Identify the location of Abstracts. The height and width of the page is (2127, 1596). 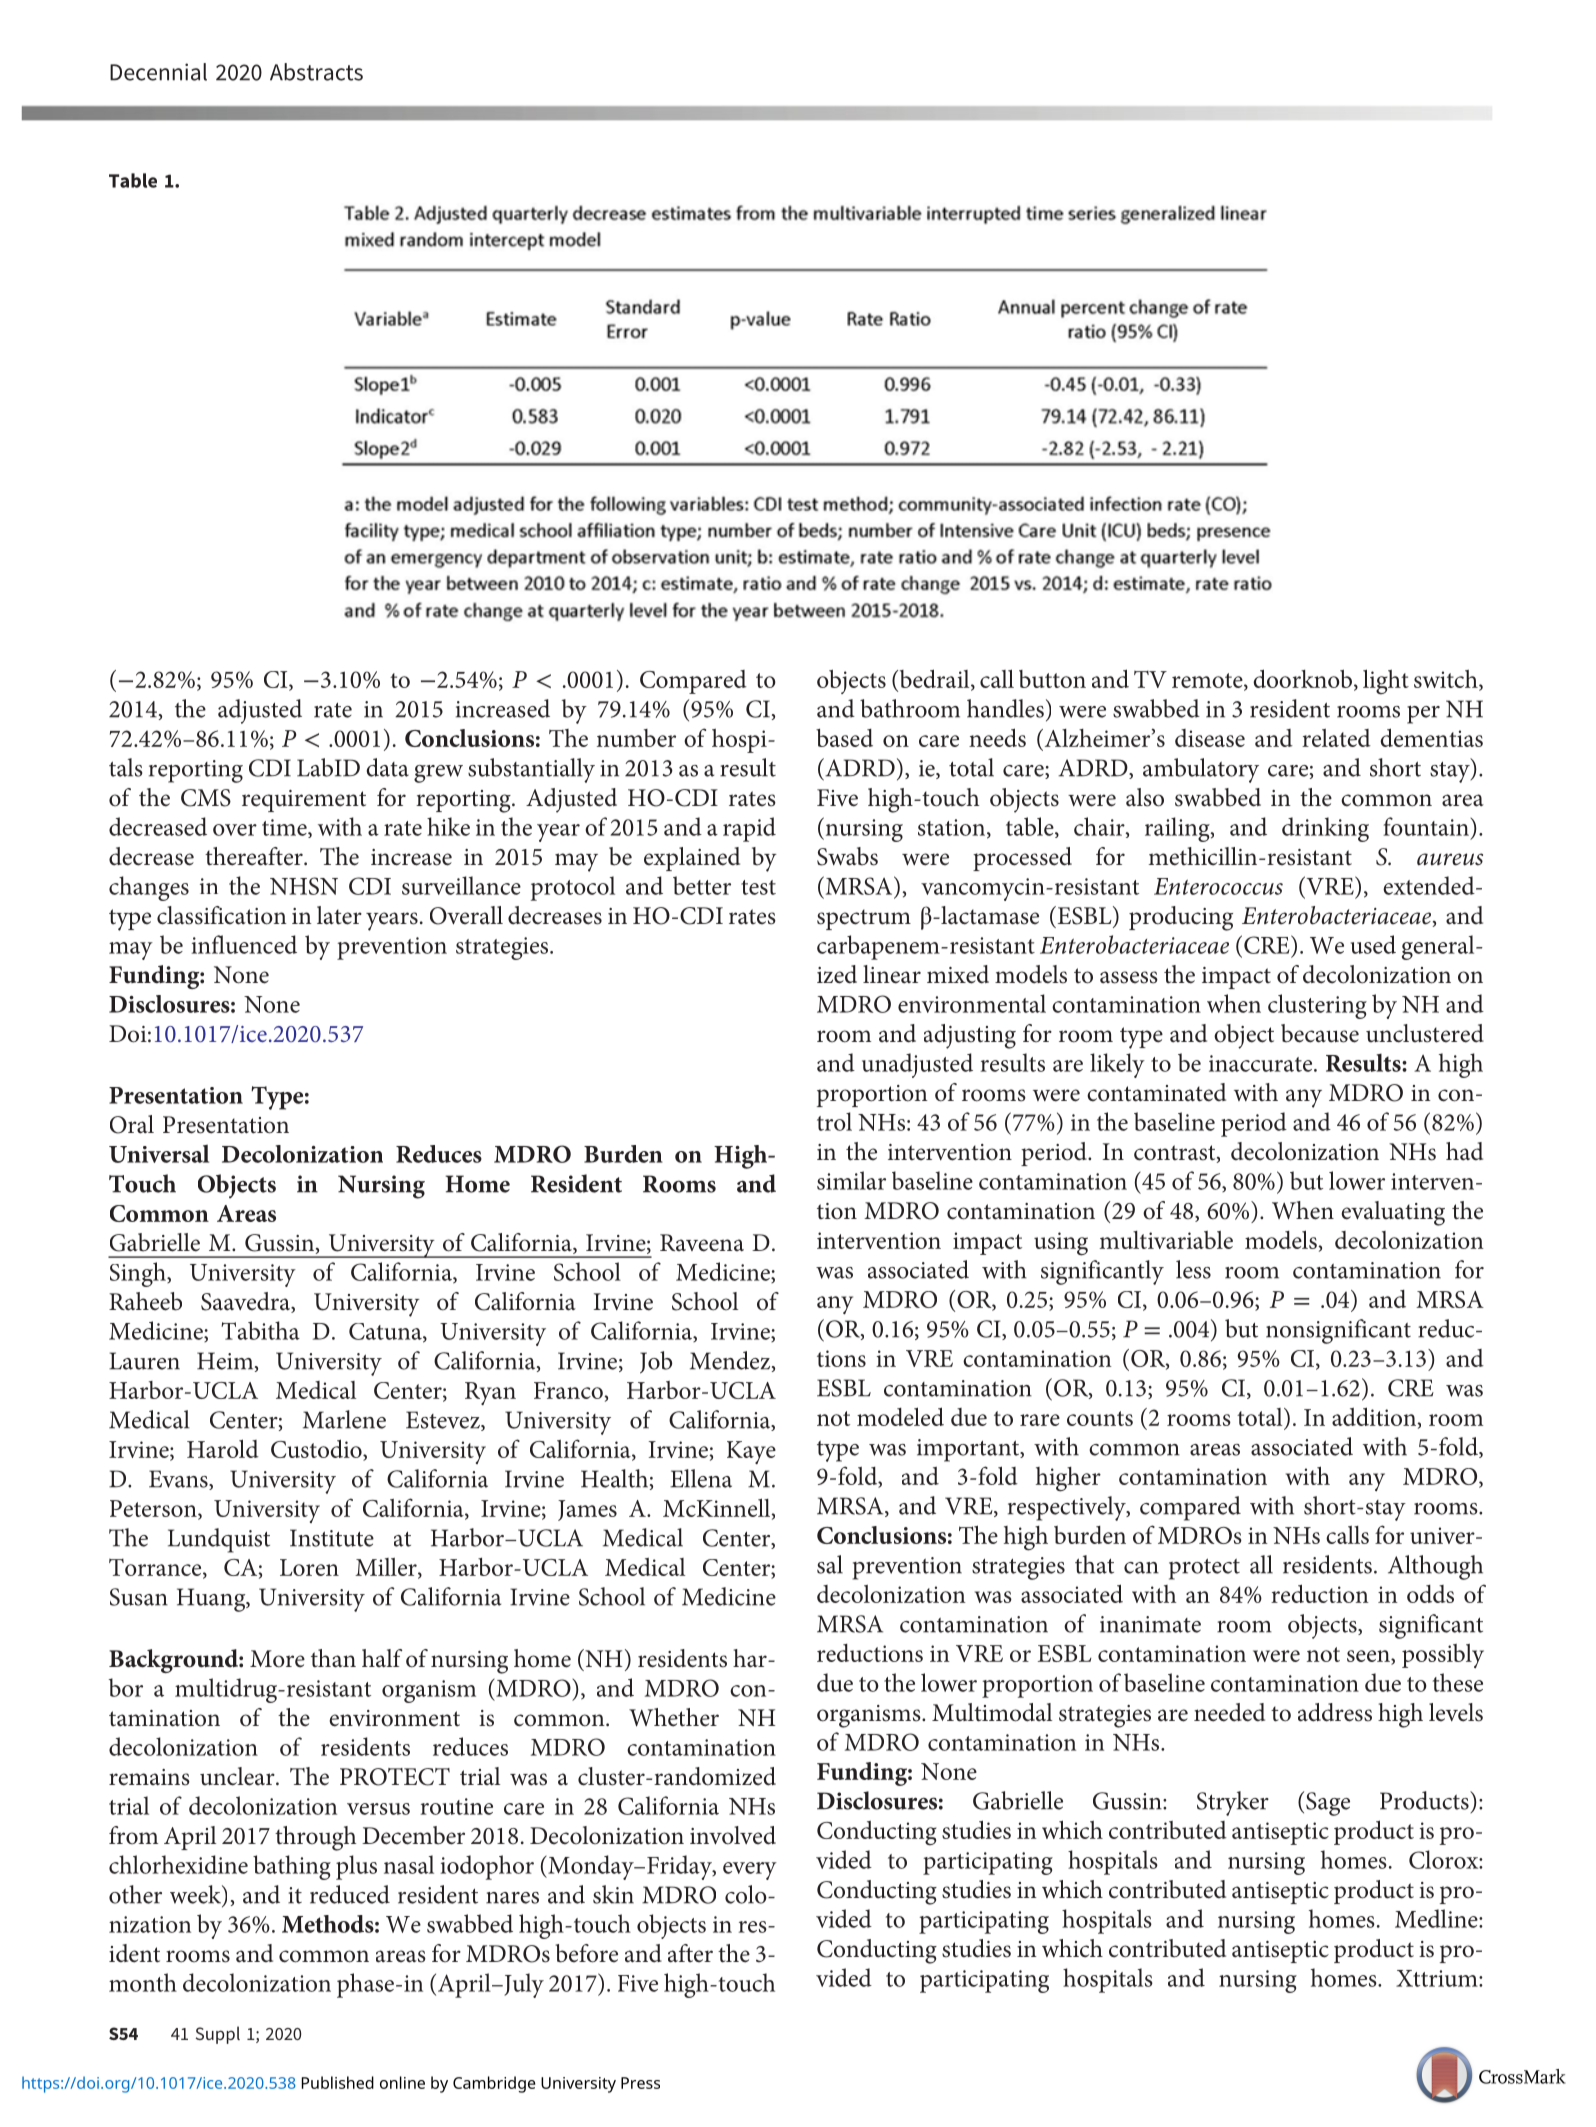
(316, 72).
